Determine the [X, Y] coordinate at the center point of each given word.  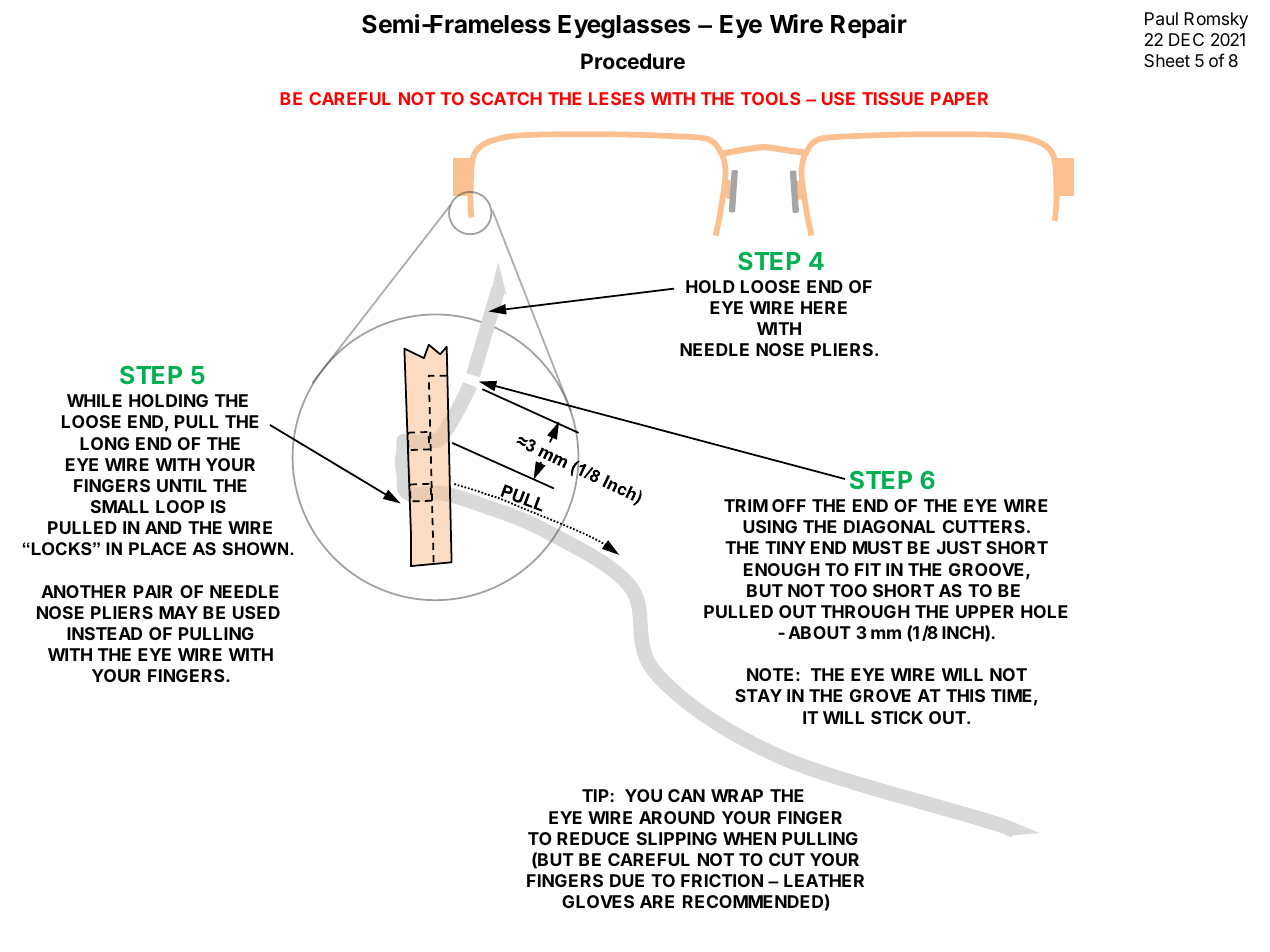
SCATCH [506, 98]
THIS [965, 695]
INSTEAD [104, 633]
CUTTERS [984, 526]
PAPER [959, 98]
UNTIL [182, 485]
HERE [824, 307]
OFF [789, 505]
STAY [758, 695]
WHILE [94, 400]
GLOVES [598, 901]
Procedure [633, 61]
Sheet [1167, 60]
